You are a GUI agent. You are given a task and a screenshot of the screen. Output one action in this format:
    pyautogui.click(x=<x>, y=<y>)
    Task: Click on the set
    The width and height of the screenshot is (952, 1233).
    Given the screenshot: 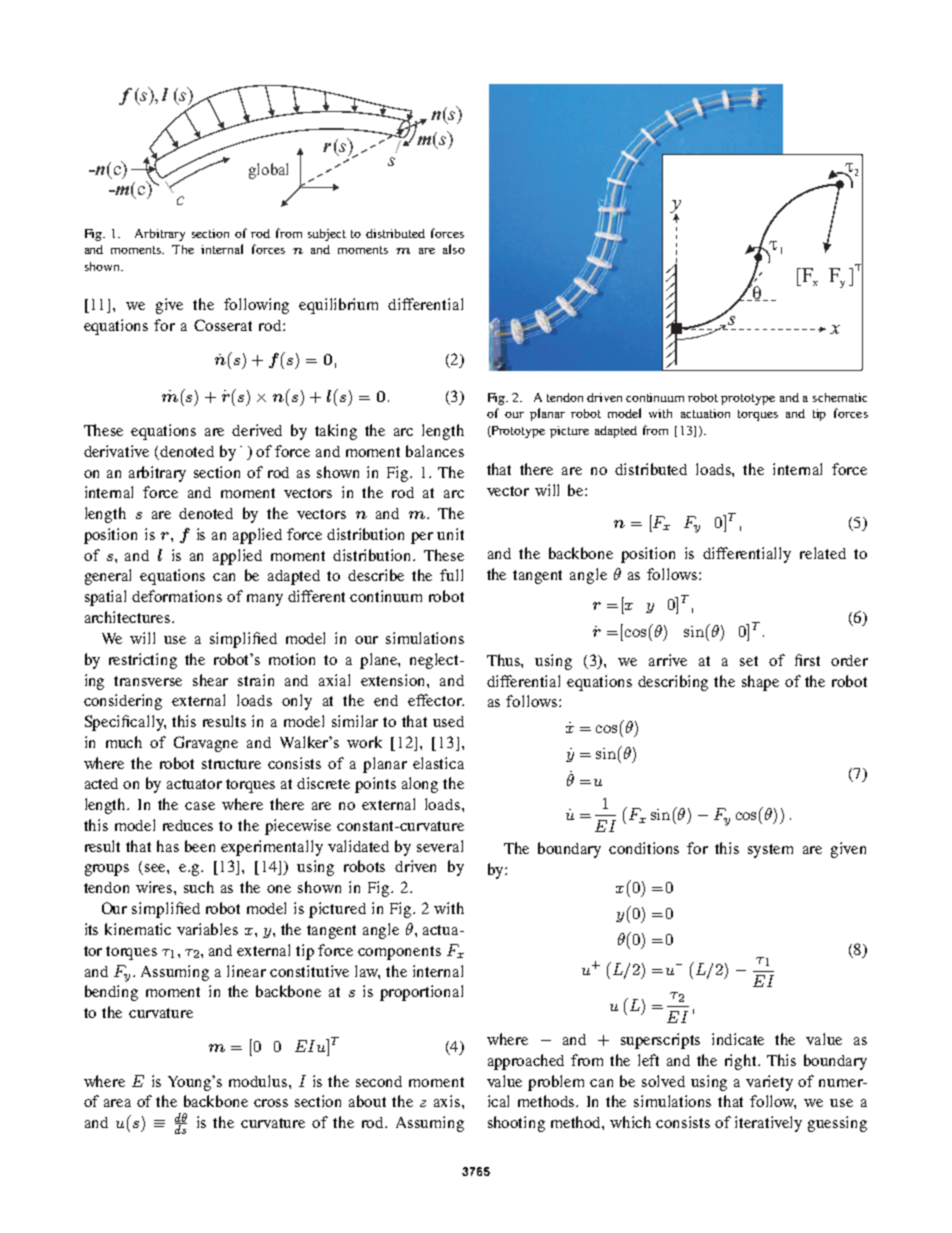 What is the action you would take?
    pyautogui.click(x=749, y=661)
